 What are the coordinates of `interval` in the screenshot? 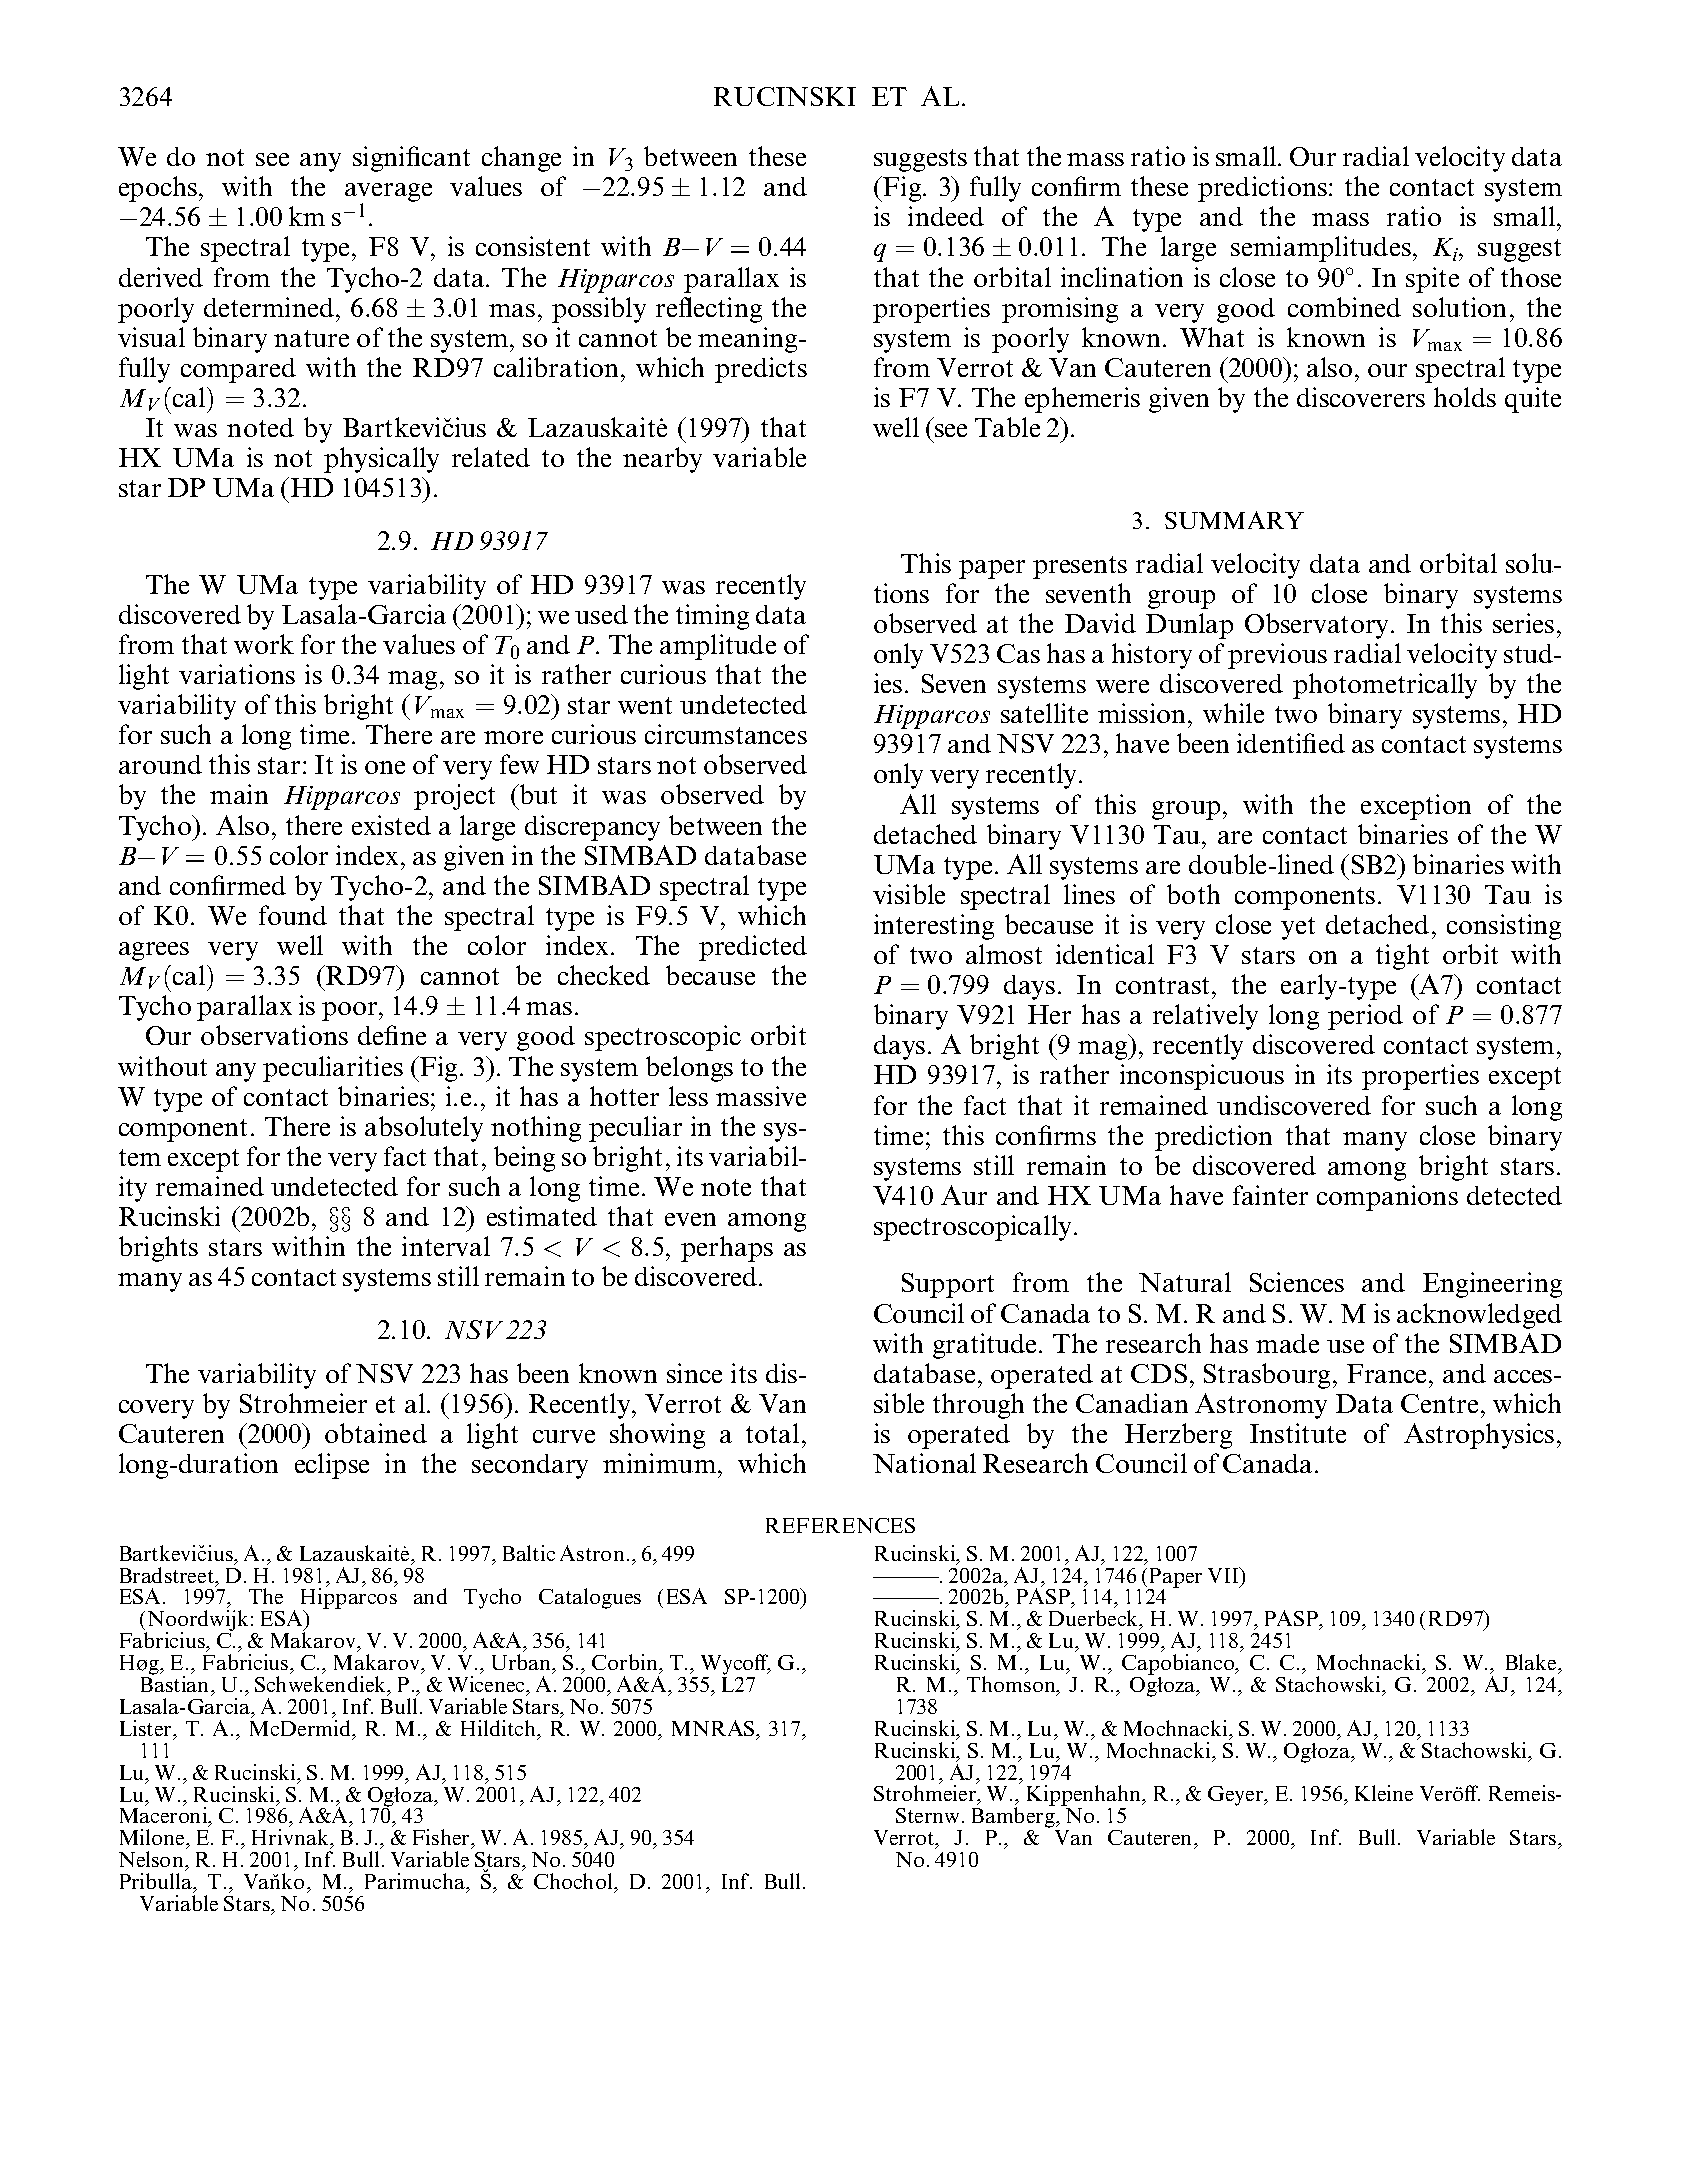 It's located at (446, 1246).
